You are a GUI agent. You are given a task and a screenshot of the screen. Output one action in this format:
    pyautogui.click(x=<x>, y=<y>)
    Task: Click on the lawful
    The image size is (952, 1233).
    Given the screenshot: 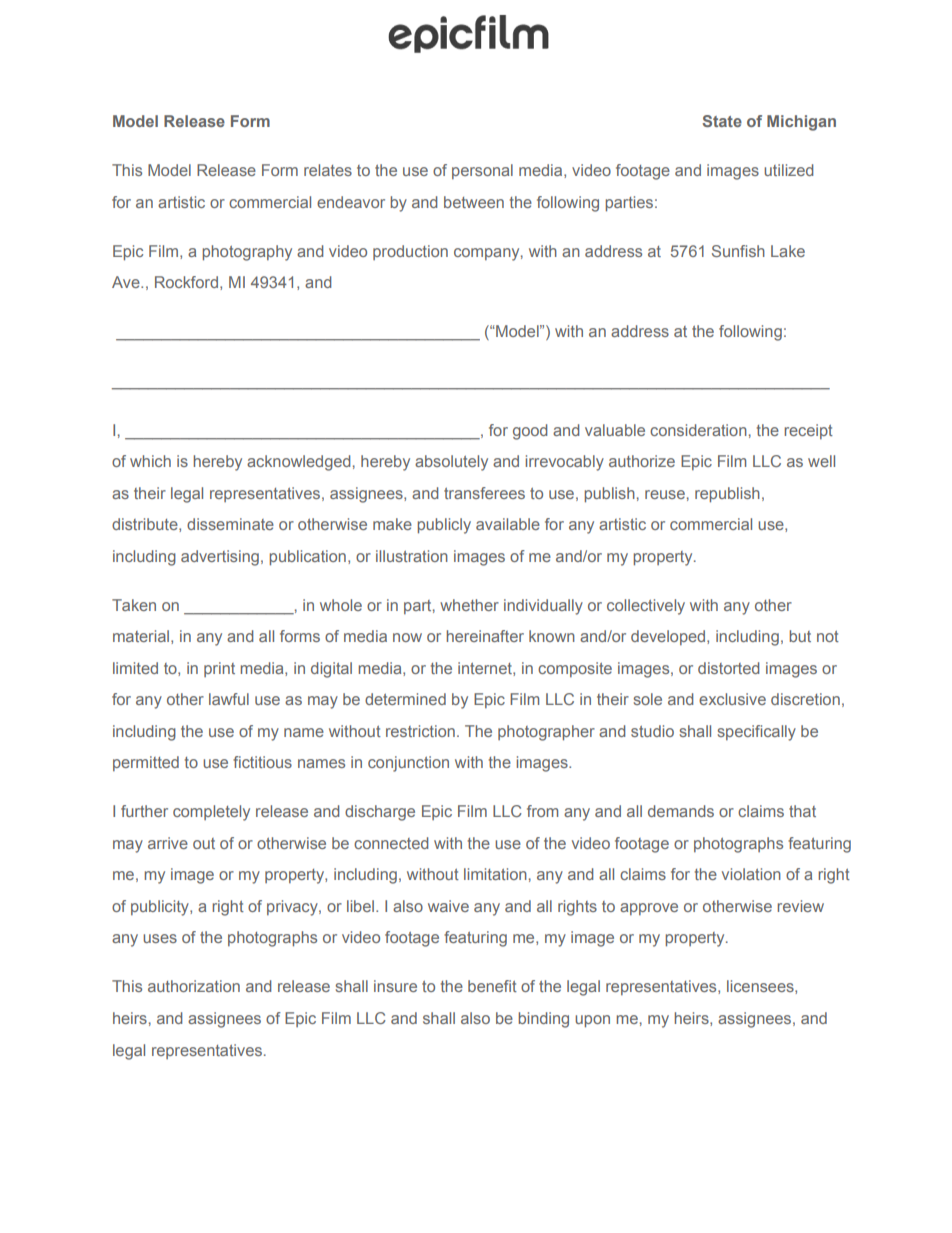 What is the action you would take?
    pyautogui.click(x=229, y=699)
